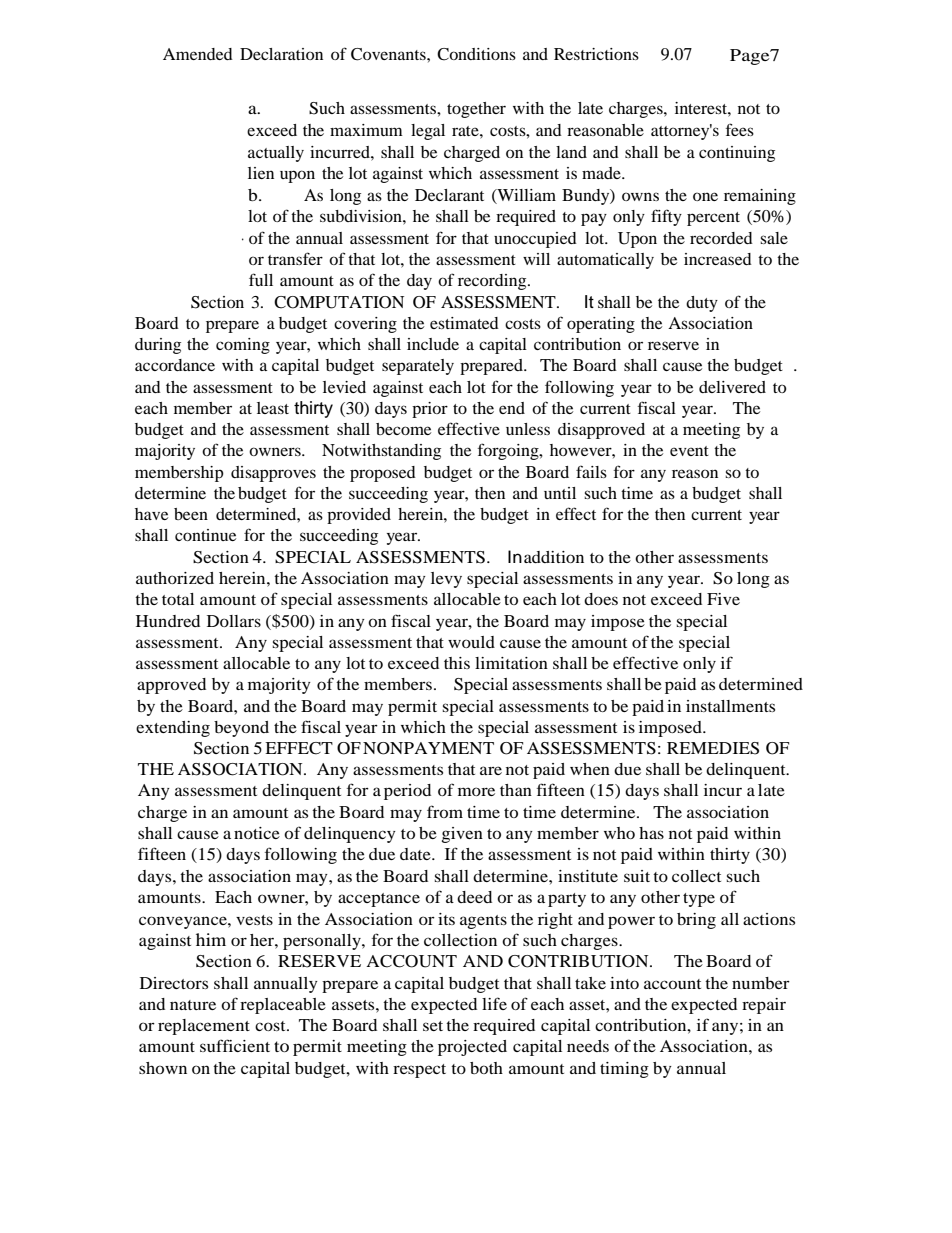 The width and height of the screenshot is (952, 1233). I want to click on fees, so click(740, 129).
